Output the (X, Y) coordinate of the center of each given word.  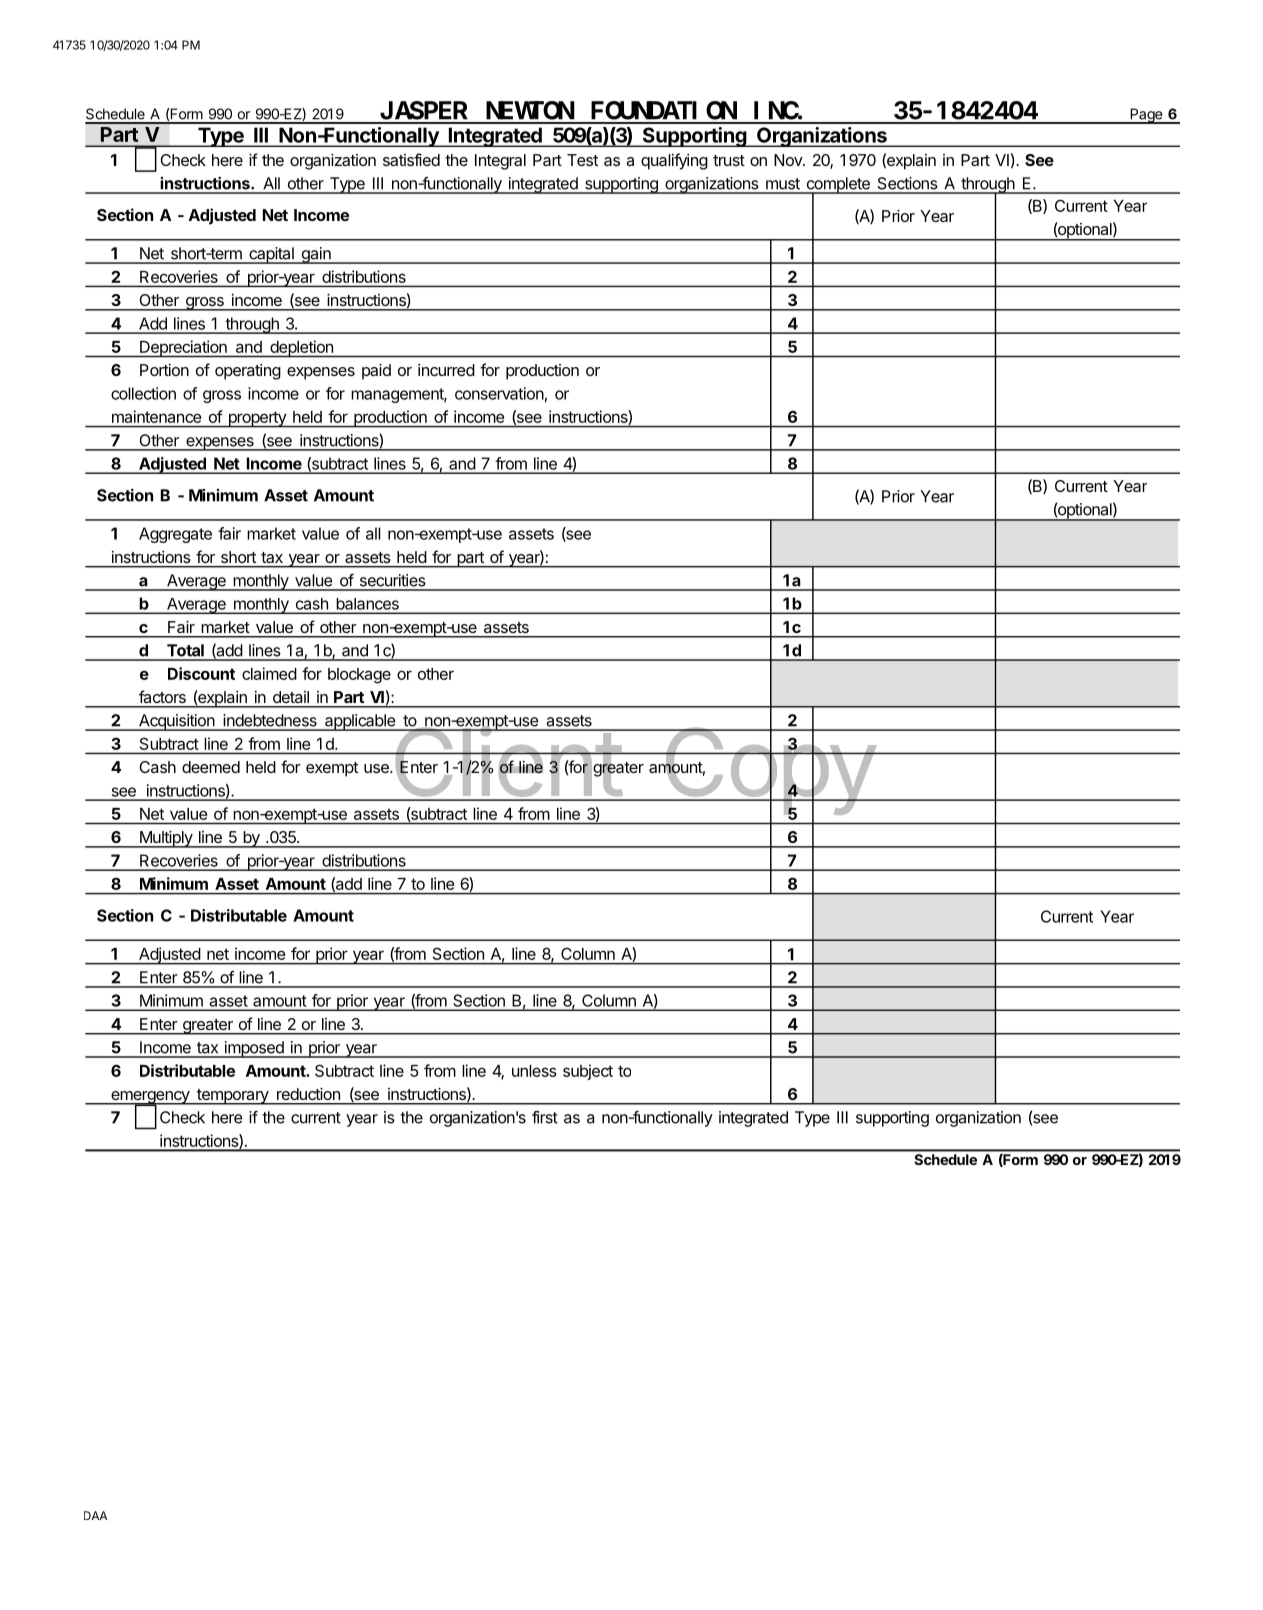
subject (588, 1072)
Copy (768, 771)
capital (271, 255)
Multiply (166, 839)
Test (582, 160)
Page (1146, 116)
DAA (95, 1515)
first (545, 1117)
